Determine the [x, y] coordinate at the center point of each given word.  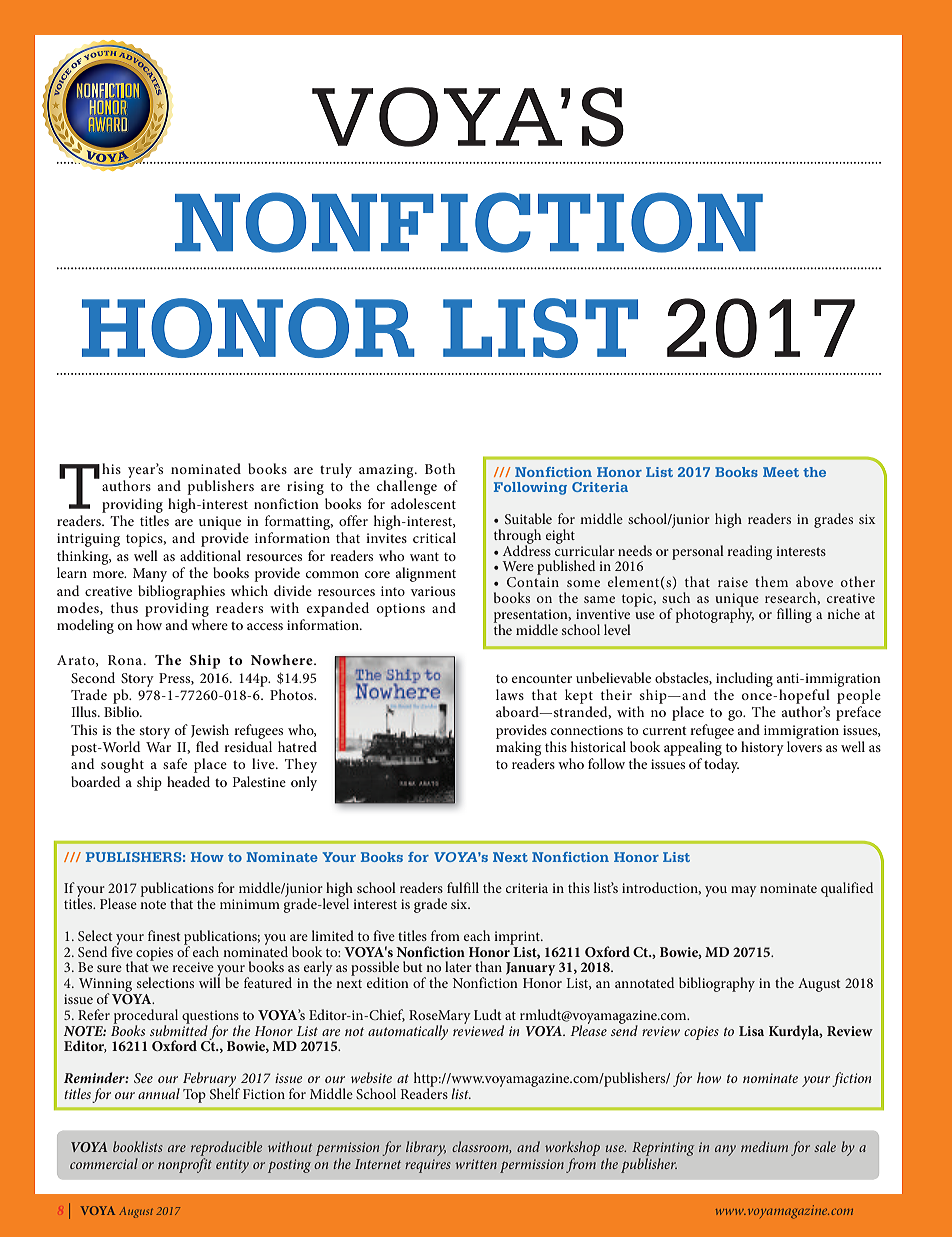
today [721, 765]
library [426, 1148]
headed [188, 781]
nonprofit [185, 1165]
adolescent [423, 503]
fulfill [463, 887]
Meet [781, 472]
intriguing [88, 540]
